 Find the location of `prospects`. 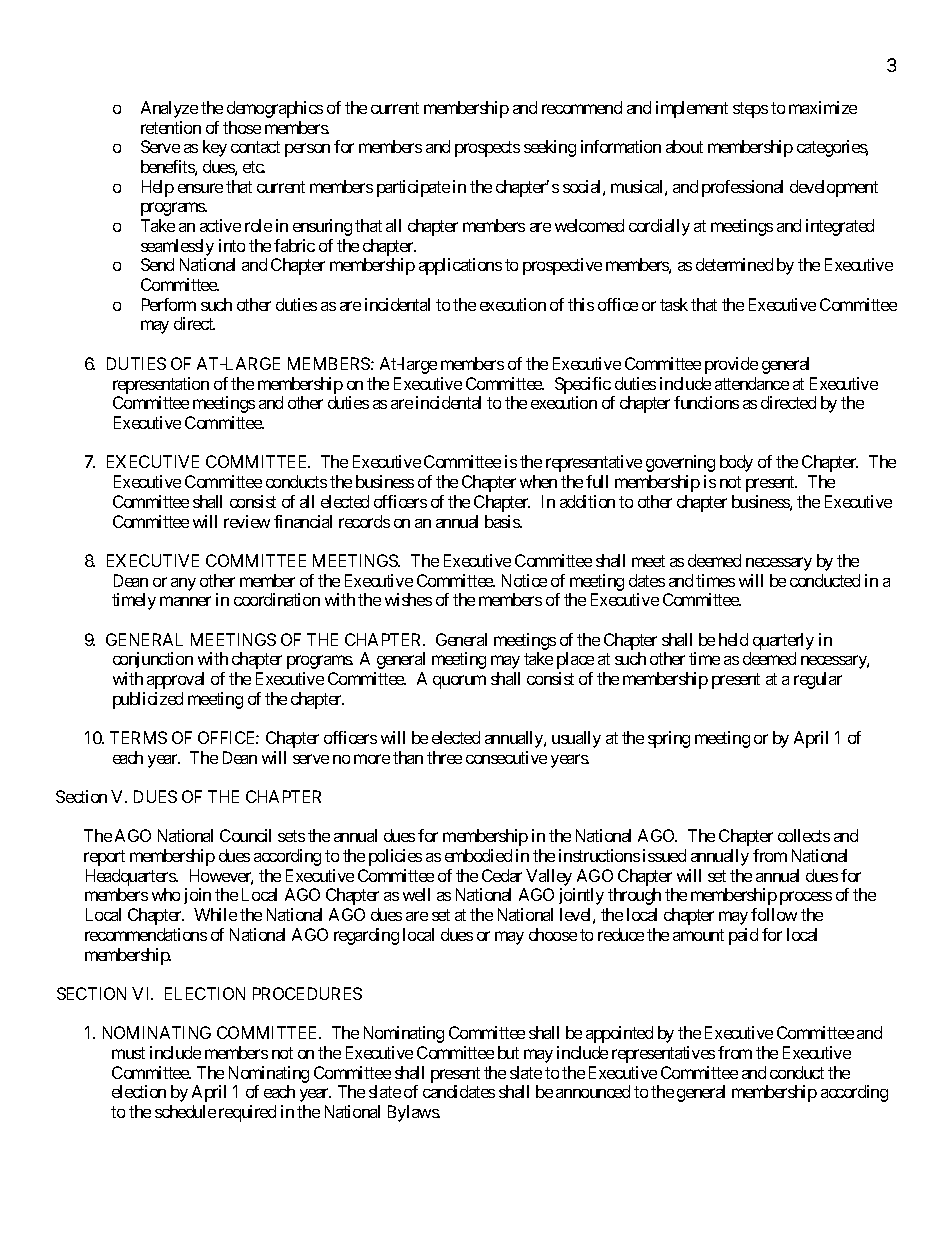

prospects is located at coordinates (487, 149).
